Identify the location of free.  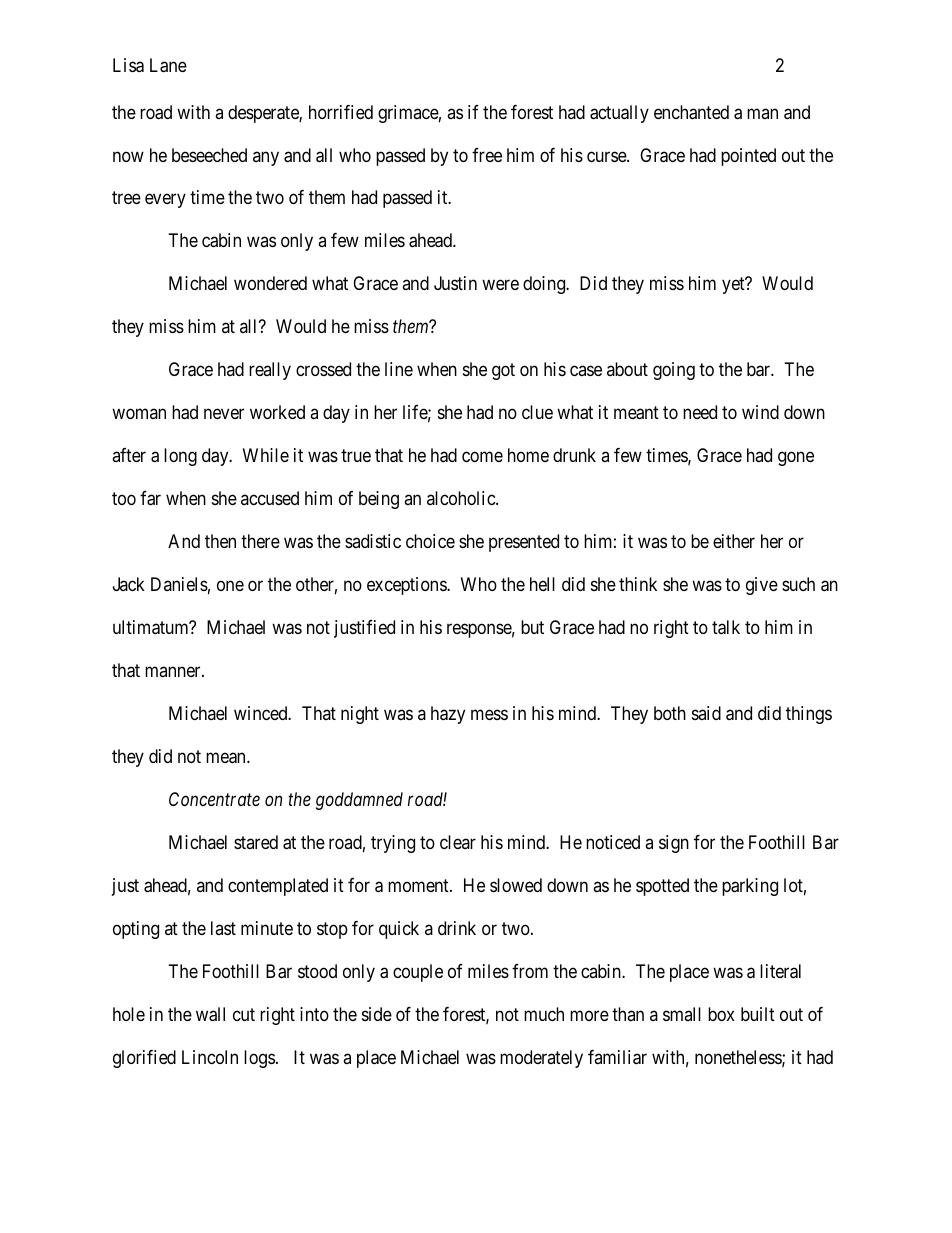
(487, 155).
